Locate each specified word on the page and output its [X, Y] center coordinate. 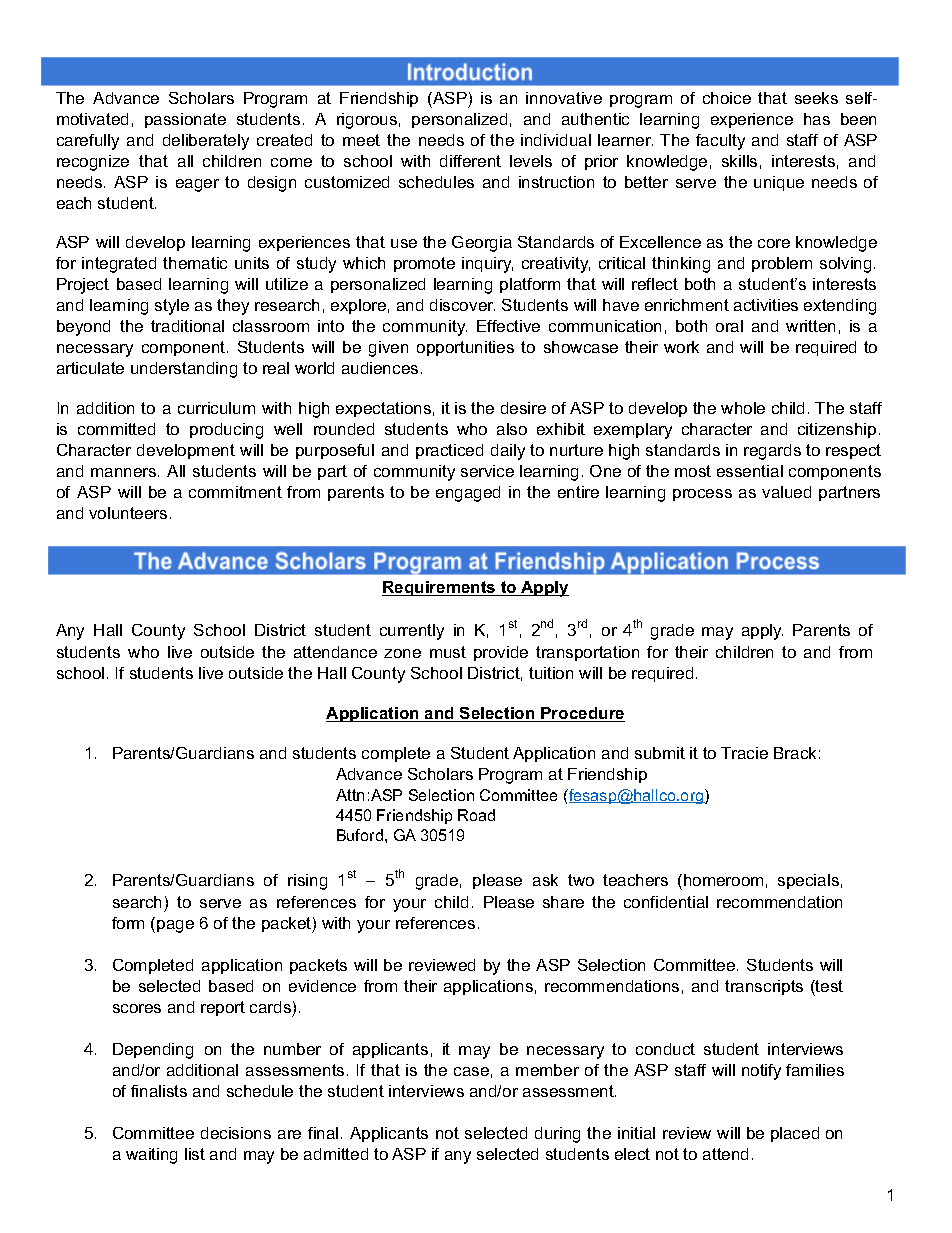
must [448, 652]
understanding [184, 370]
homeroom [723, 880]
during [557, 1135]
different [470, 161]
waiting [151, 1156]
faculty [720, 142]
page [175, 926]
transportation [587, 653]
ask [545, 880]
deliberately [206, 142]
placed [795, 1134]
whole [743, 408]
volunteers [128, 513]
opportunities [465, 348]
